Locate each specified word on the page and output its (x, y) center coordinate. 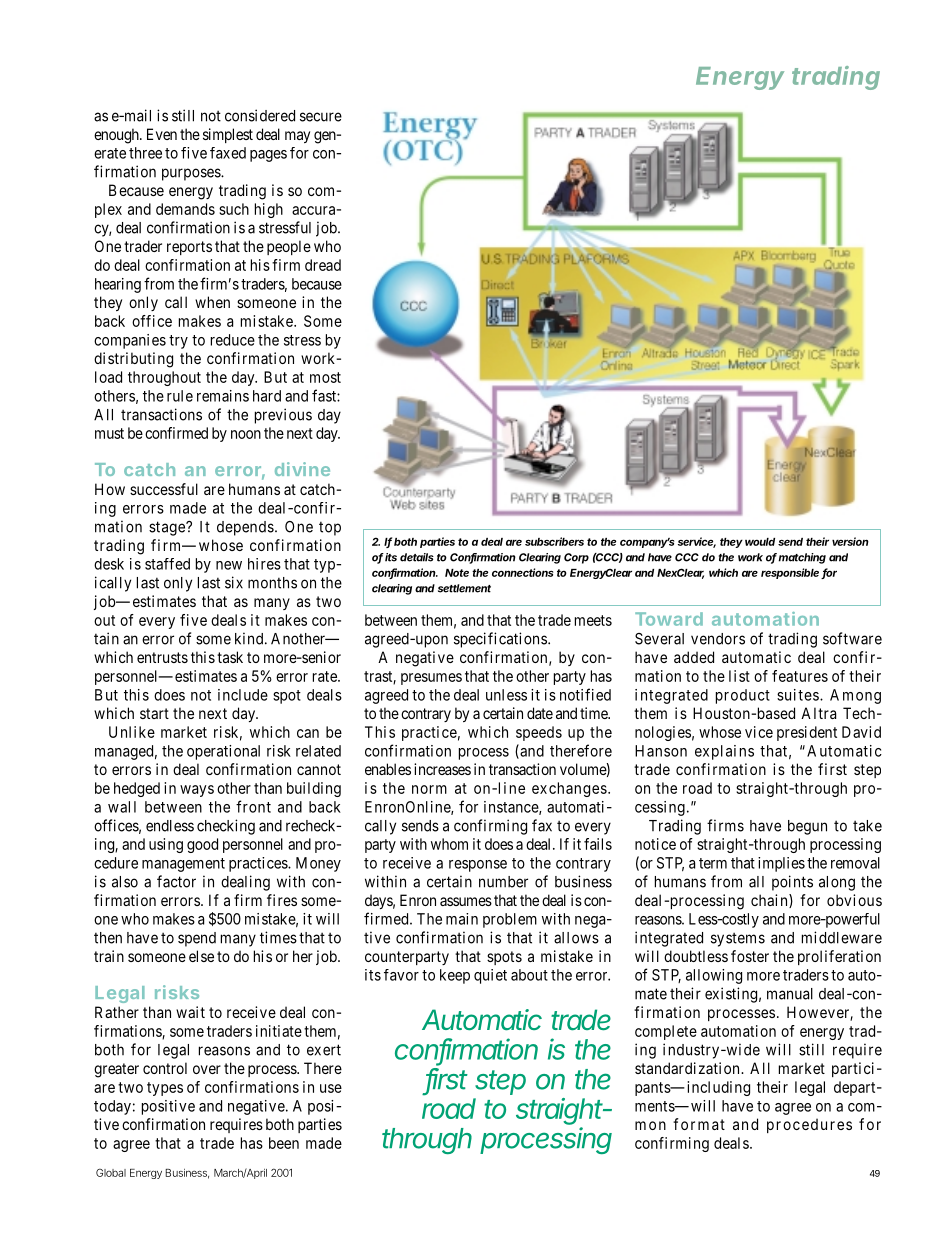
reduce (233, 340)
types (165, 1089)
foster (750, 956)
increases (442, 769)
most (325, 377)
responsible (790, 573)
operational (223, 752)
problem (510, 920)
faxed (228, 153)
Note (457, 573)
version (850, 541)
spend (197, 939)
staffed (167, 564)
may (297, 137)
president (807, 733)
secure (321, 117)
